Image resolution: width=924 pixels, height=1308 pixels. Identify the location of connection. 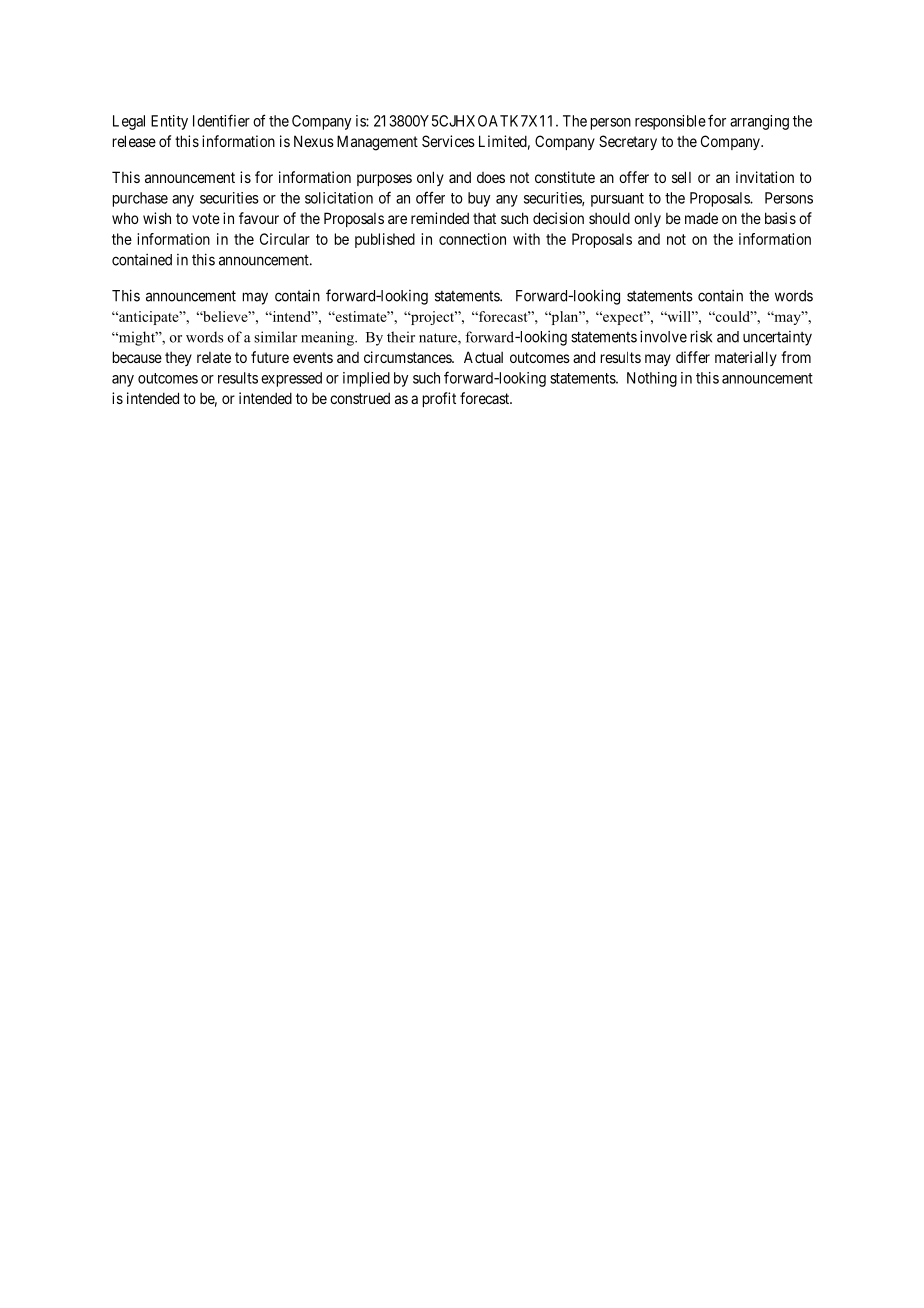
(472, 239).
